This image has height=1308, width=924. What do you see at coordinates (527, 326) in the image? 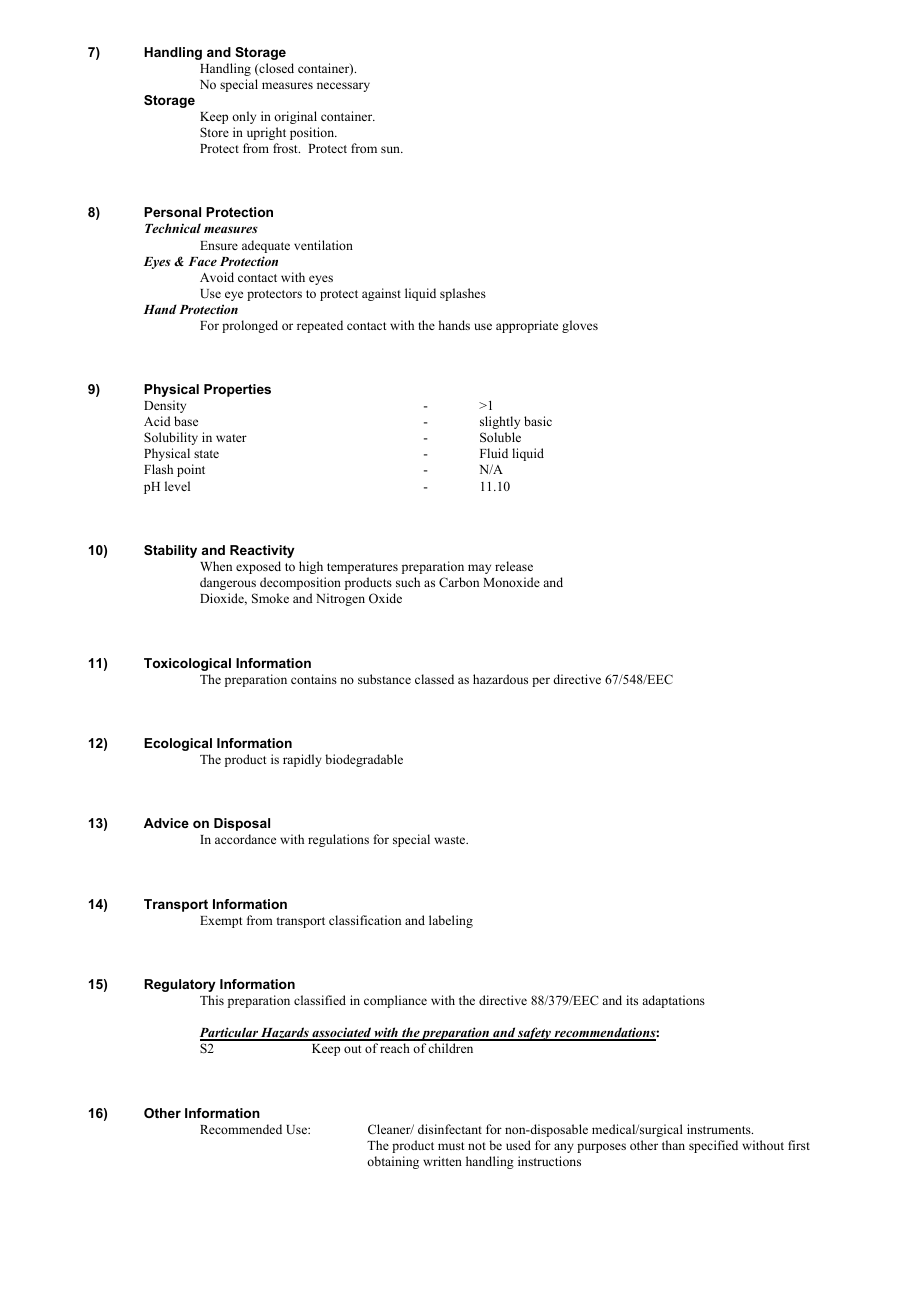
I see `appropriate` at bounding box center [527, 326].
